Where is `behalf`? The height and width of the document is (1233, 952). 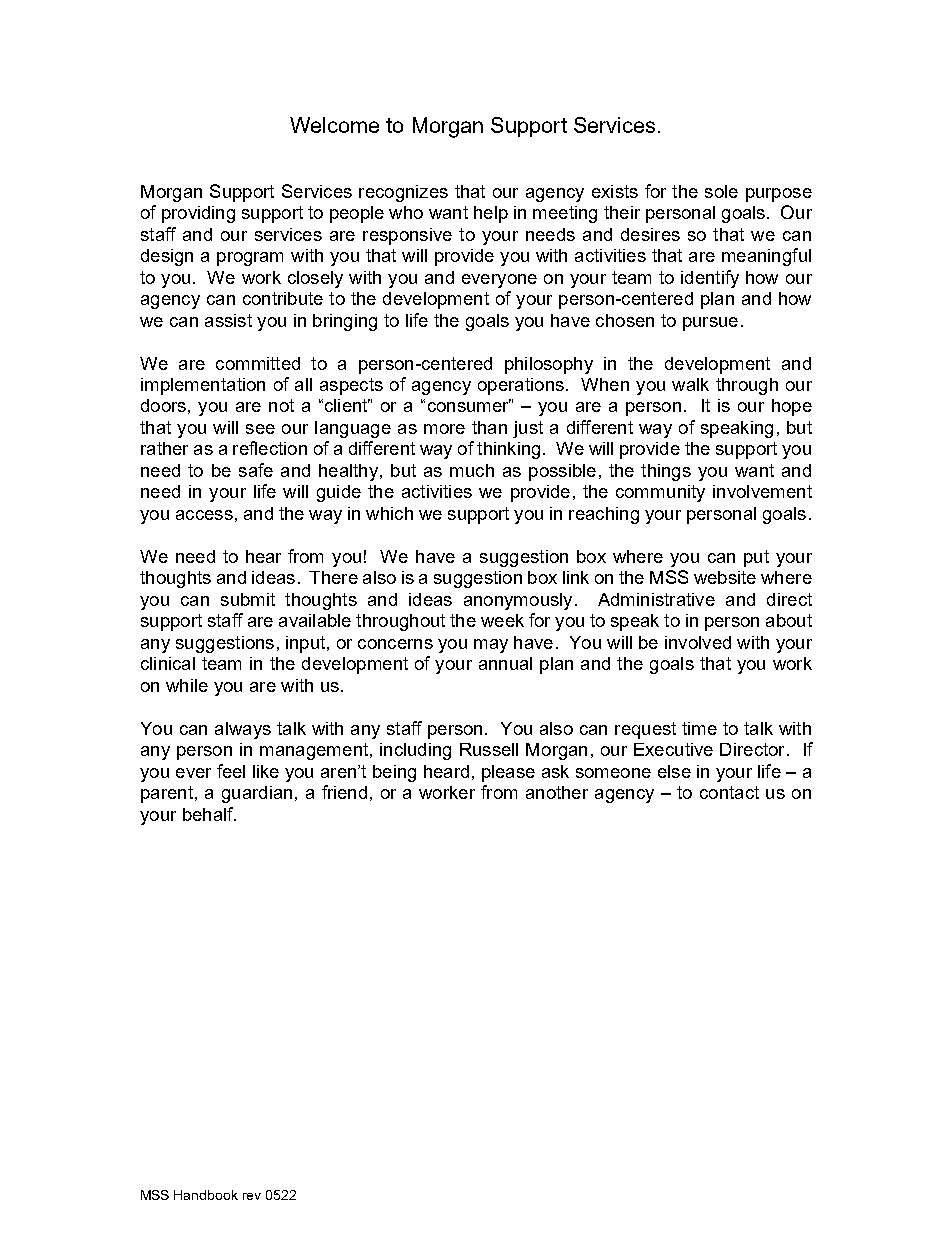
behalf is located at coordinates (209, 814).
